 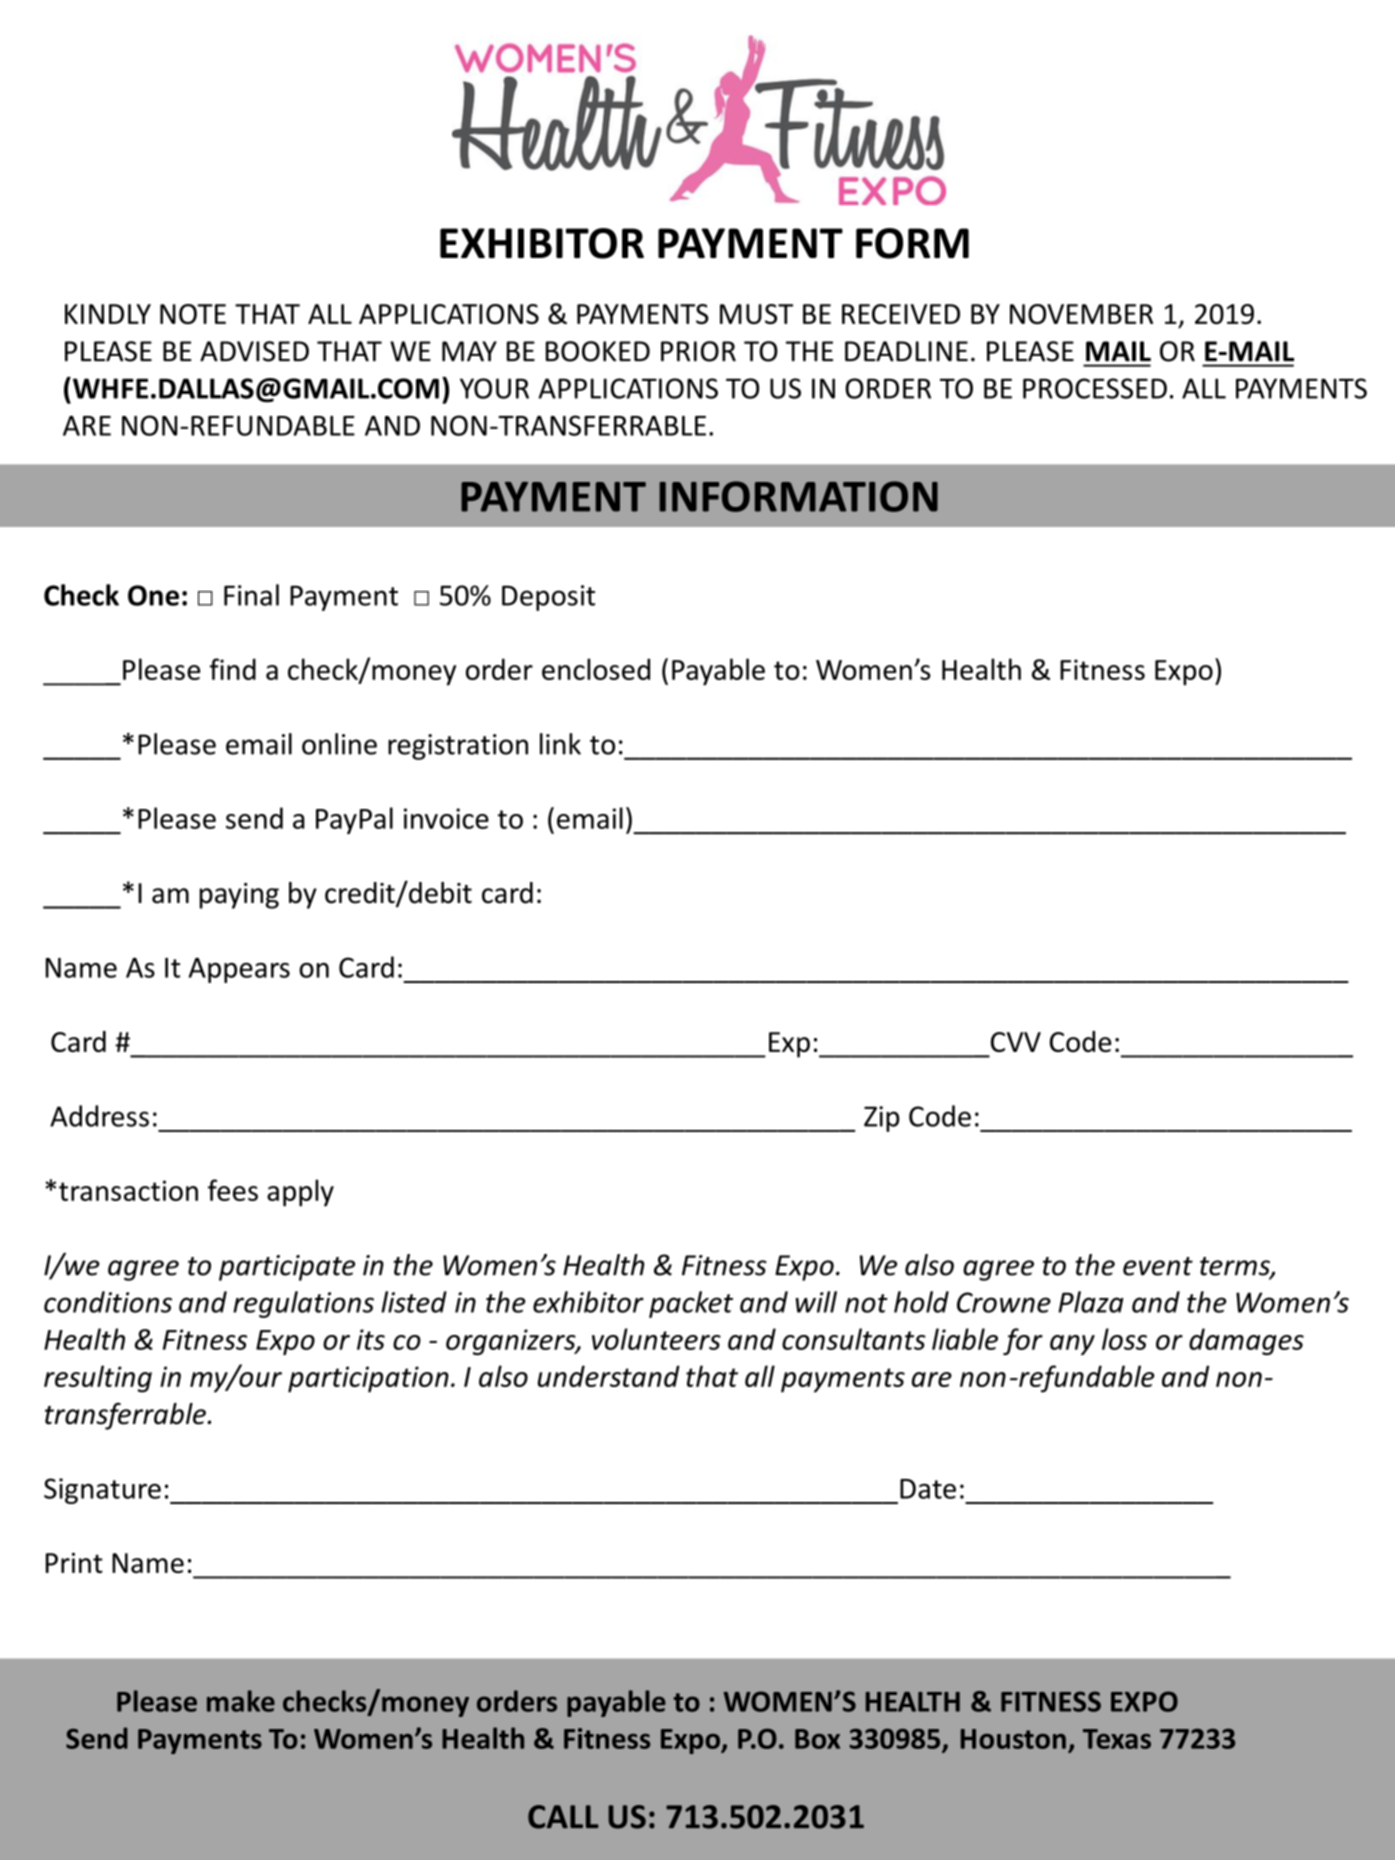 What do you see at coordinates (239, 970) in the screenshot?
I see `Appears` at bounding box center [239, 970].
